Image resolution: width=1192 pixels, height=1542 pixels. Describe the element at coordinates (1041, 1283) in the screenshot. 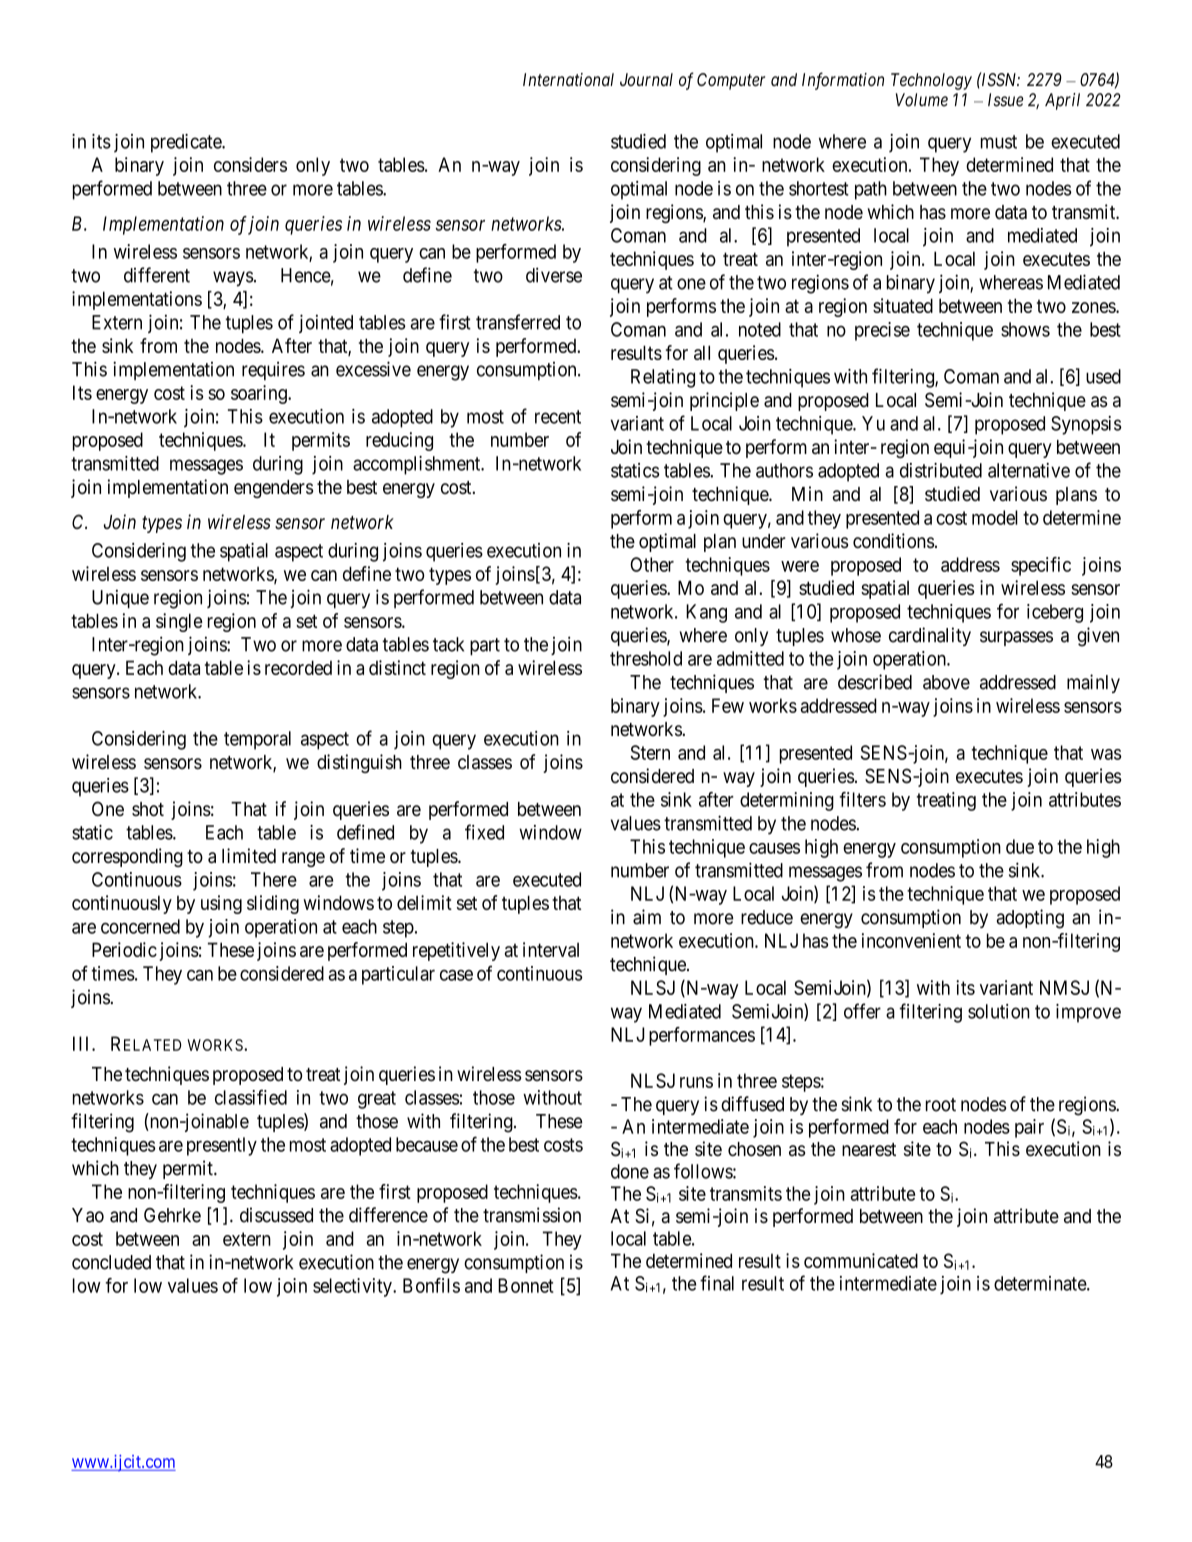

I see `determinate` at that location.
